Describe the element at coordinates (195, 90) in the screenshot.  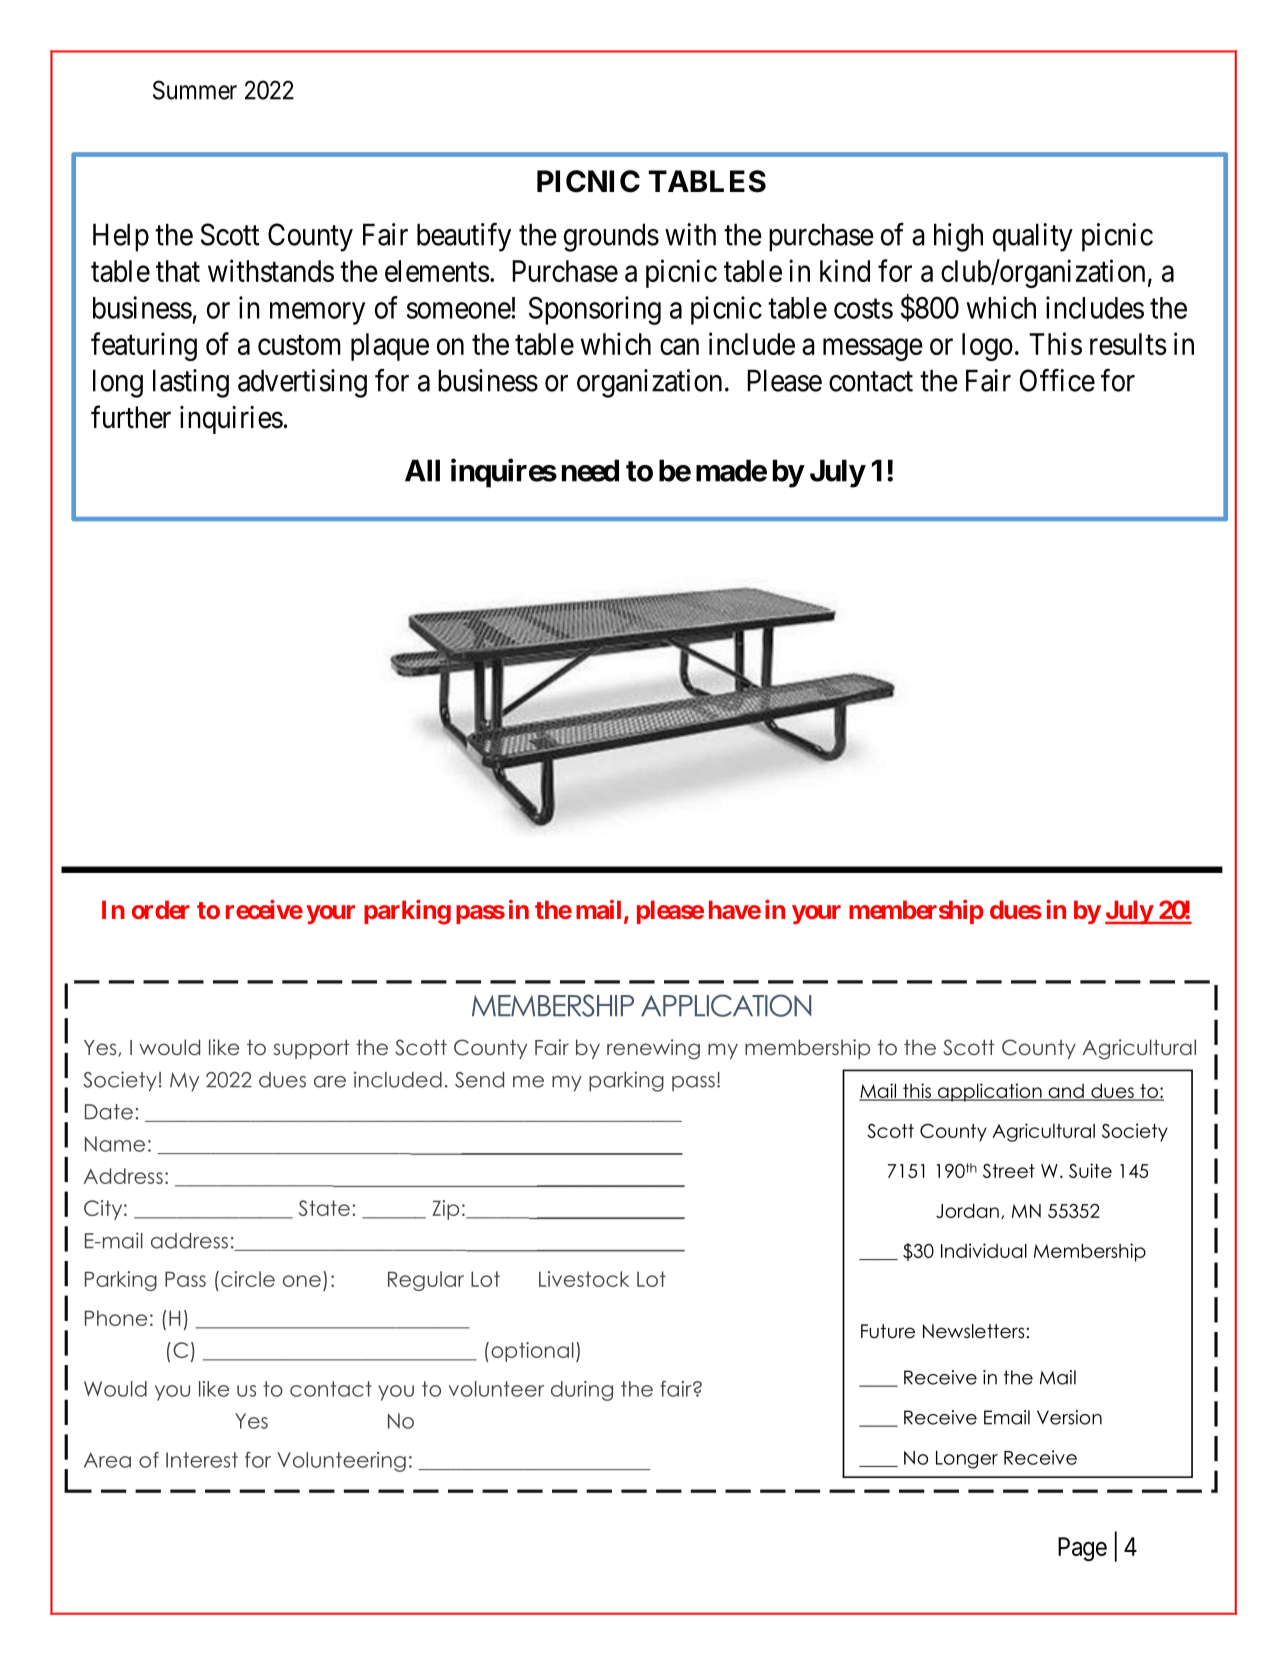
I see `Summer` at that location.
